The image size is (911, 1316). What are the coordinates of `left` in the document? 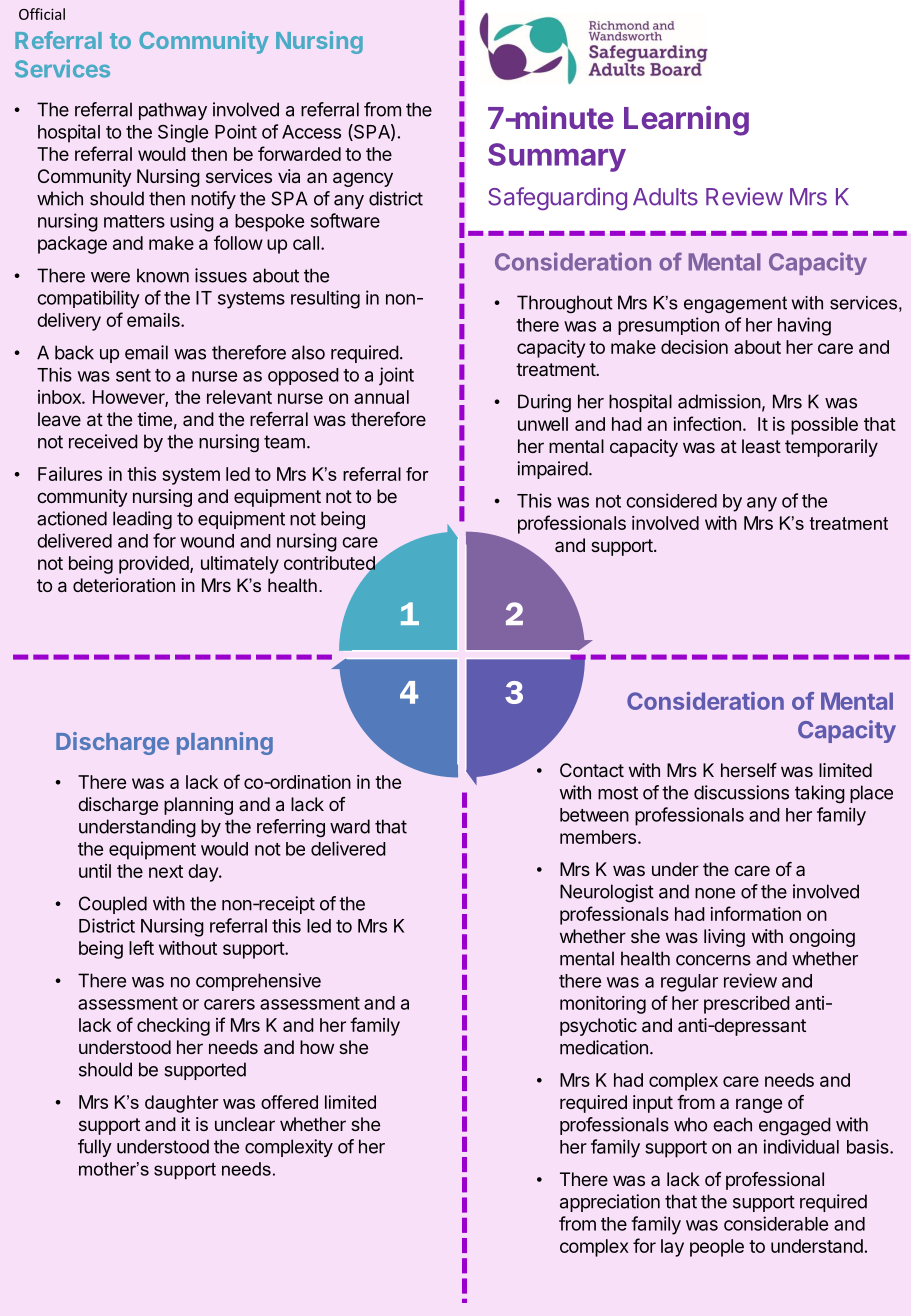 It's located at (141, 947).
